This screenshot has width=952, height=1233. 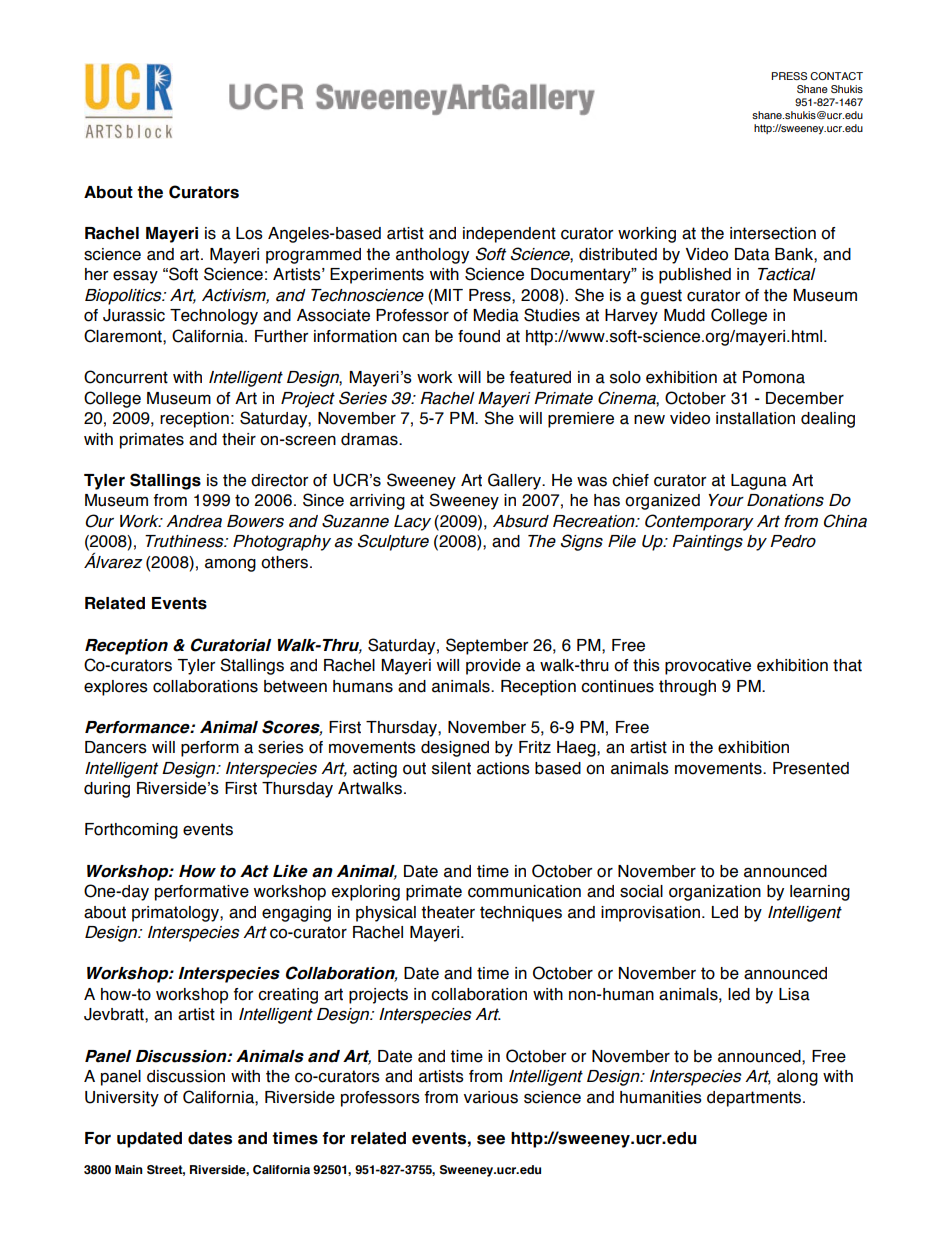 I want to click on see, so click(x=491, y=1140).
